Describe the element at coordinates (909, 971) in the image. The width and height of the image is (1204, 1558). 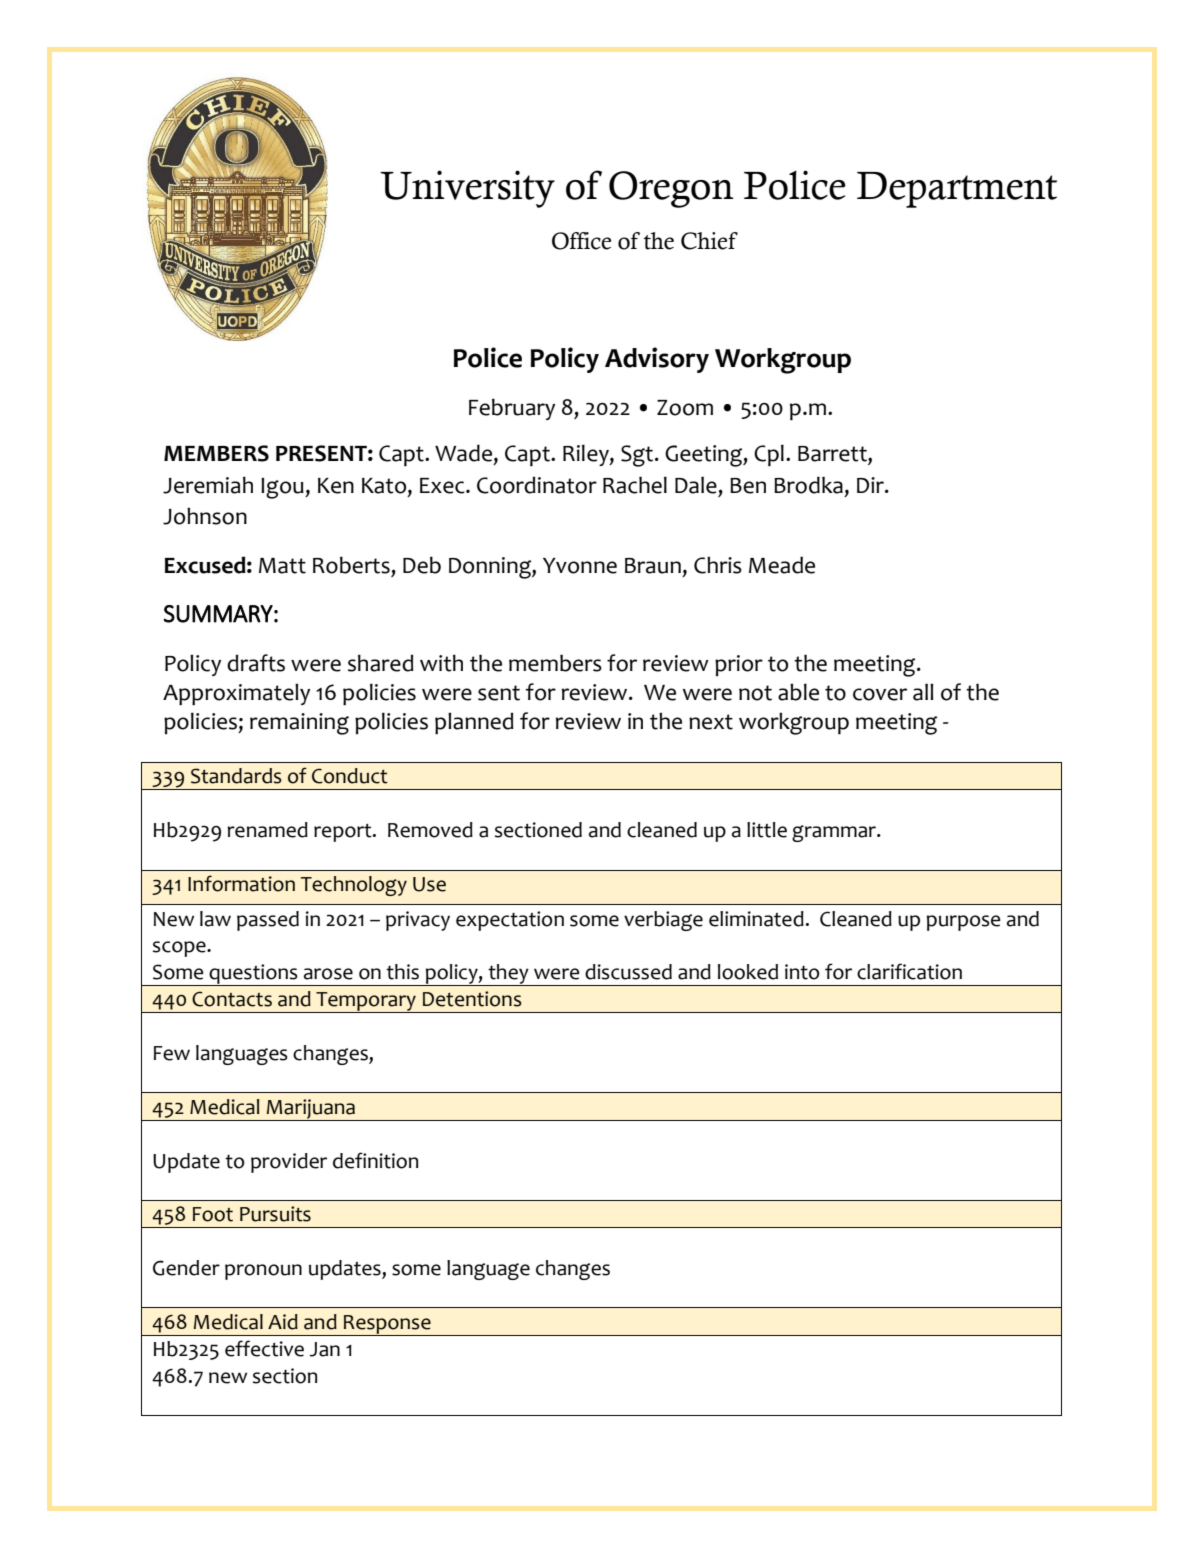
I see `clarification` at that location.
